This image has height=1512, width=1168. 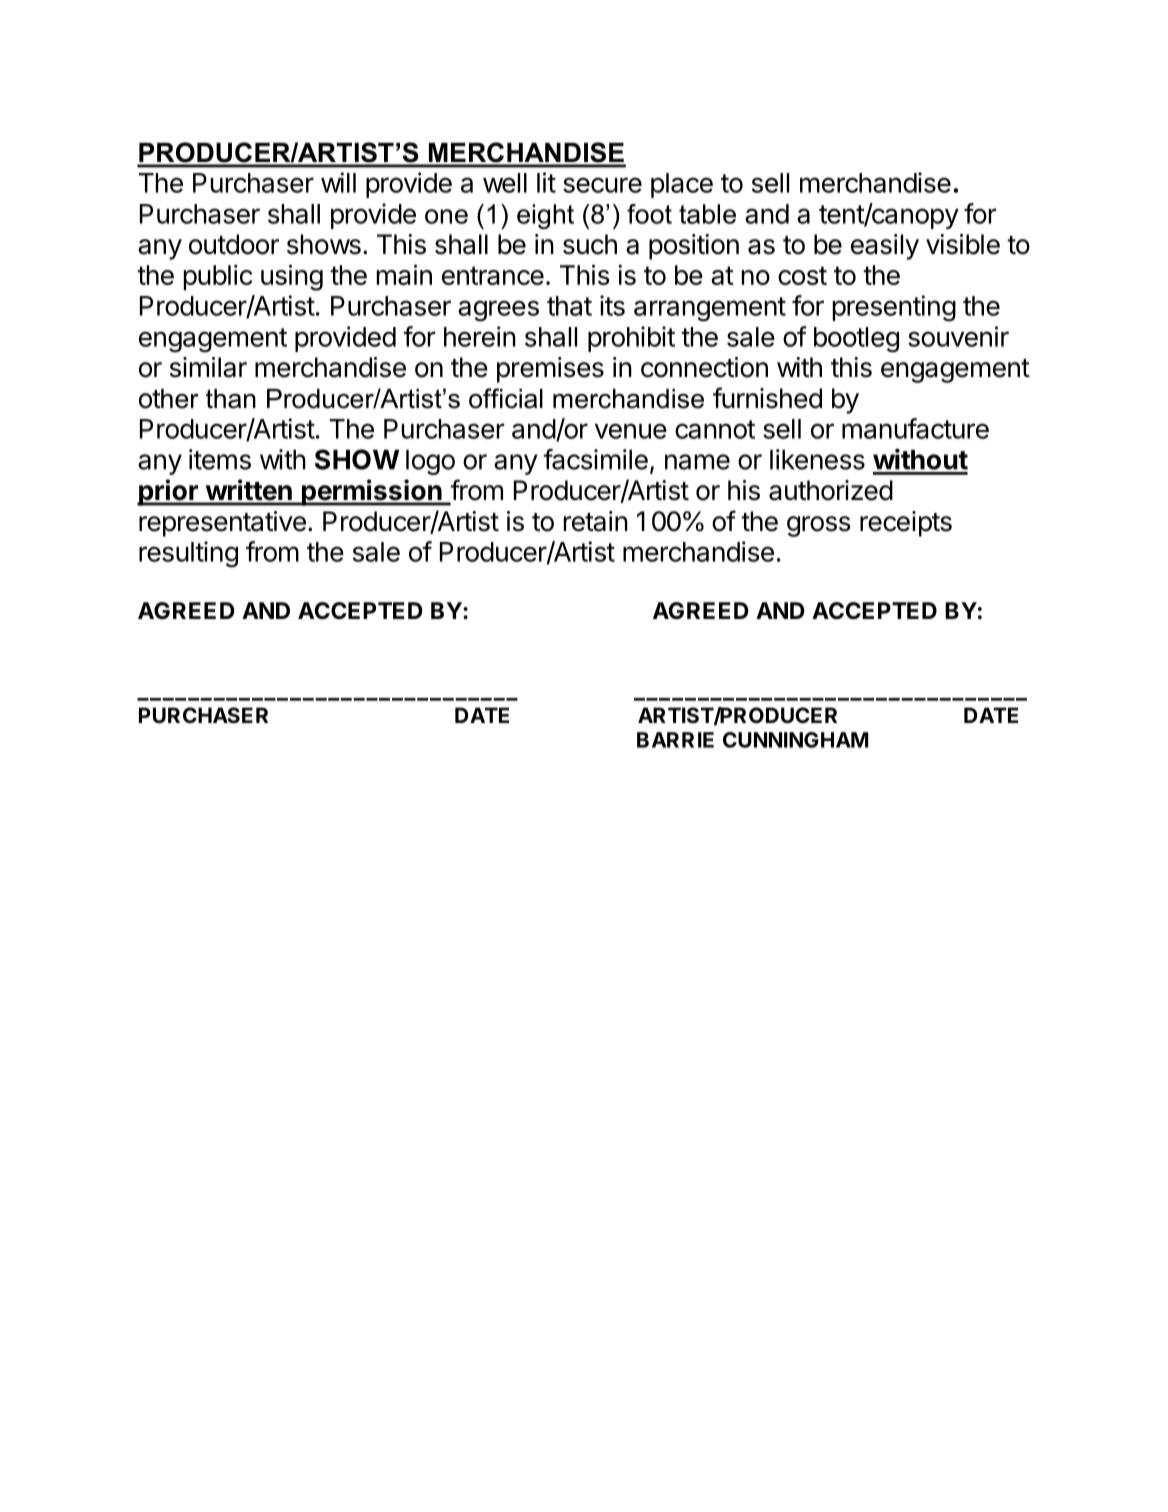 I want to click on resulting, so click(x=188, y=554).
